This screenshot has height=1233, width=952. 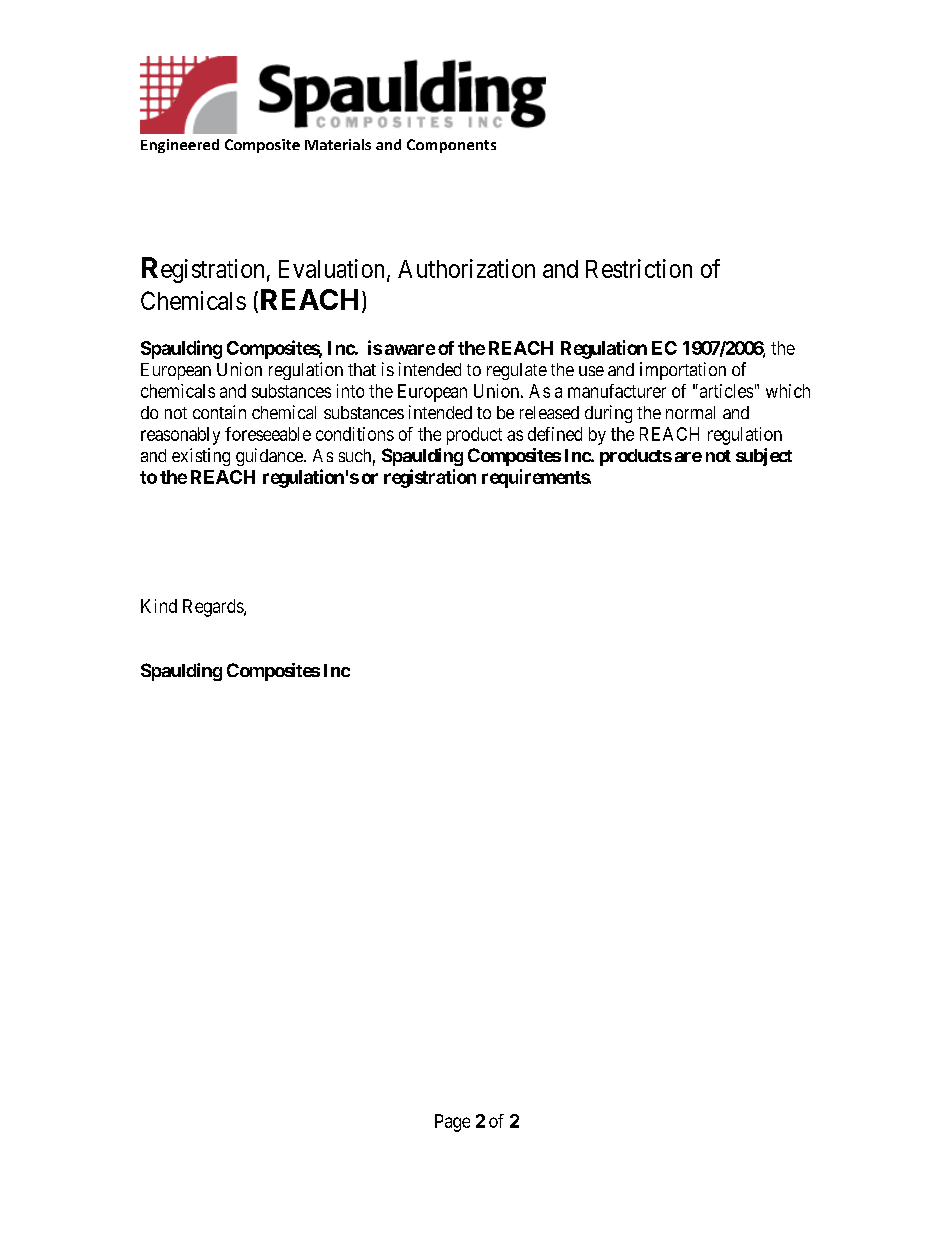 What do you see at coordinates (683, 371) in the screenshot?
I see `importation` at bounding box center [683, 371].
